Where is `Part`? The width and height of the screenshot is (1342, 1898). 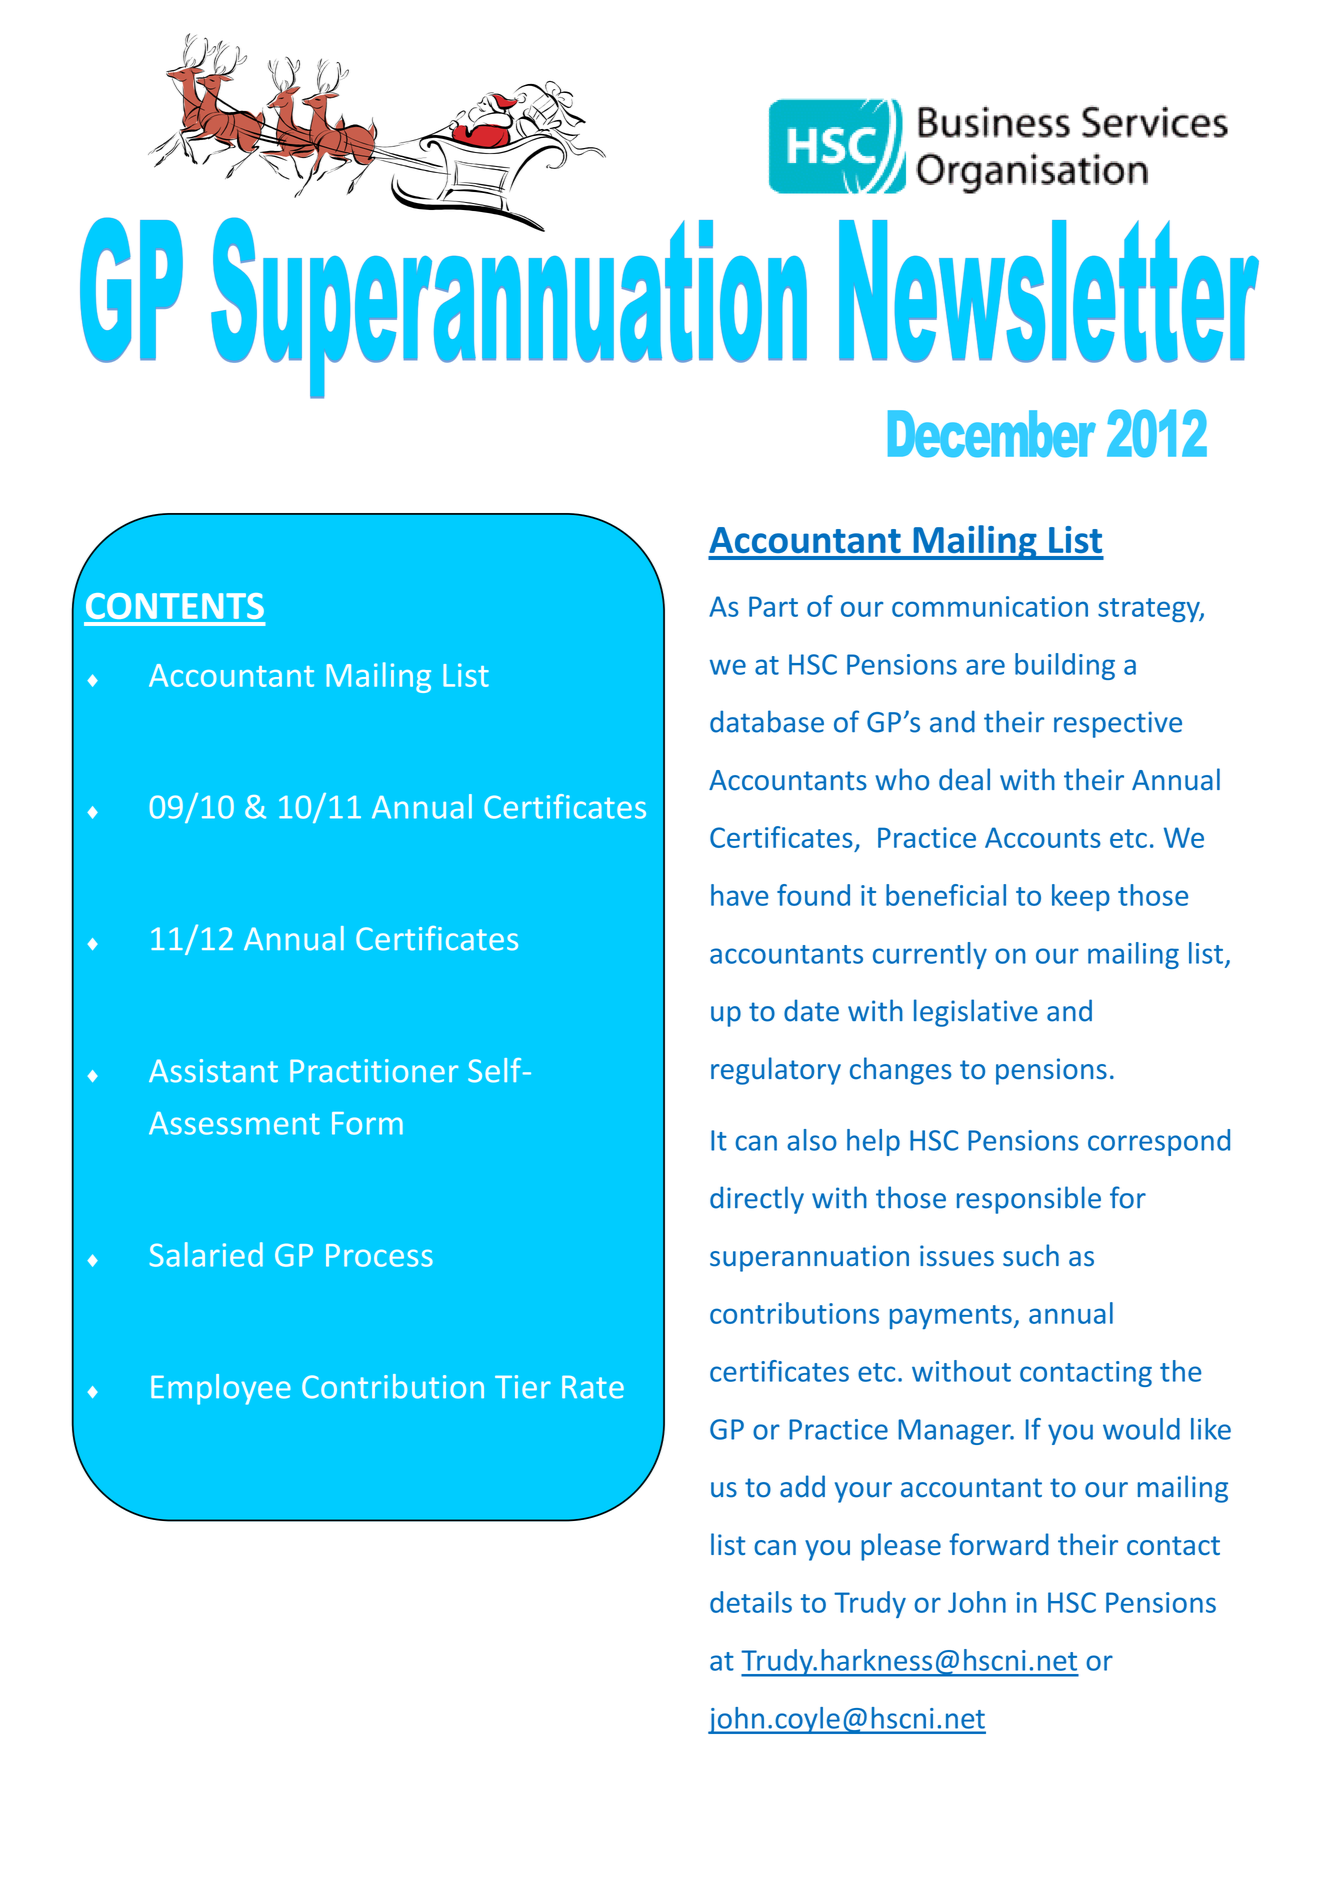
Part is located at coordinates (773, 606).
